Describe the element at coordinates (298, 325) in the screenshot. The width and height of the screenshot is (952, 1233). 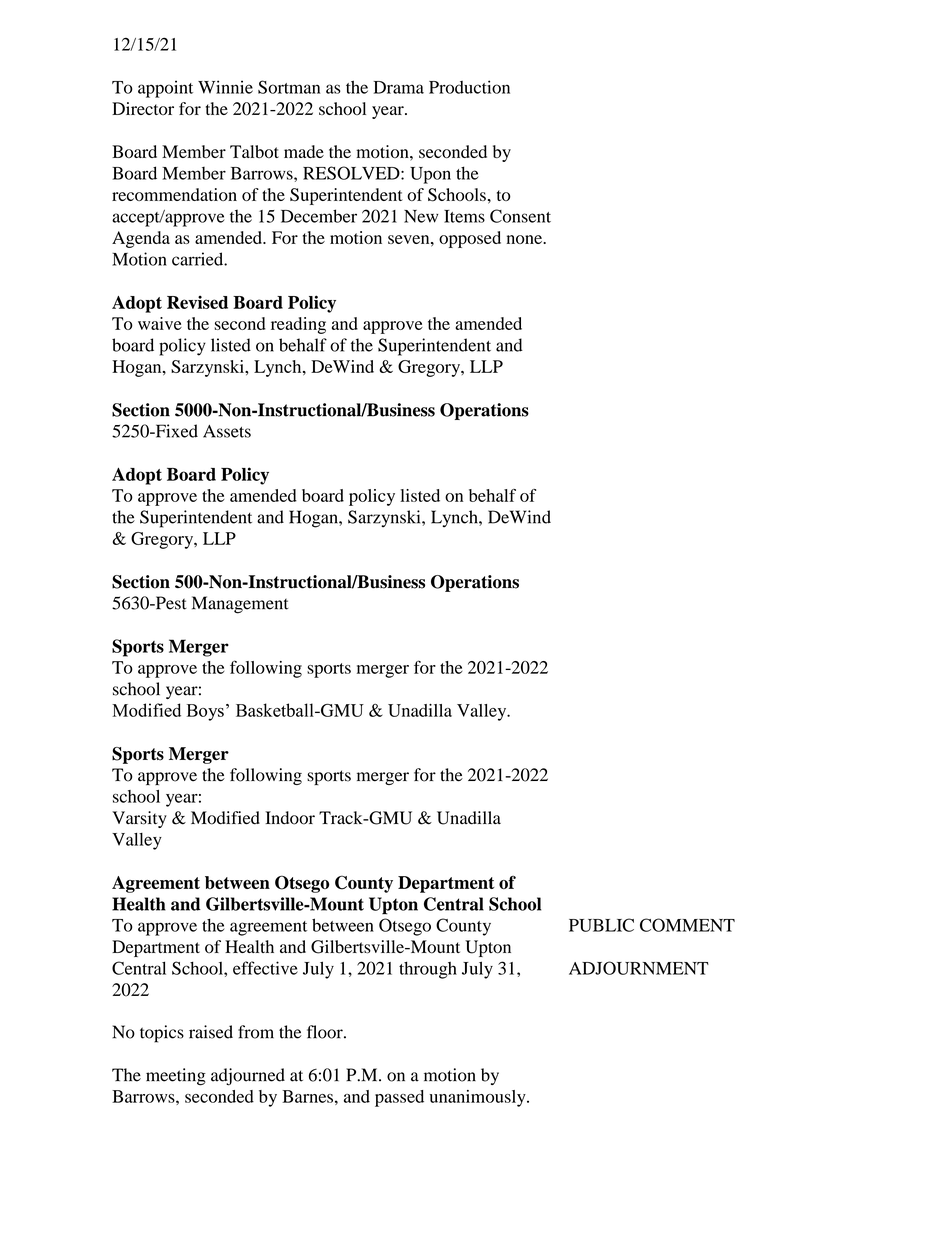
I see `reading` at that location.
